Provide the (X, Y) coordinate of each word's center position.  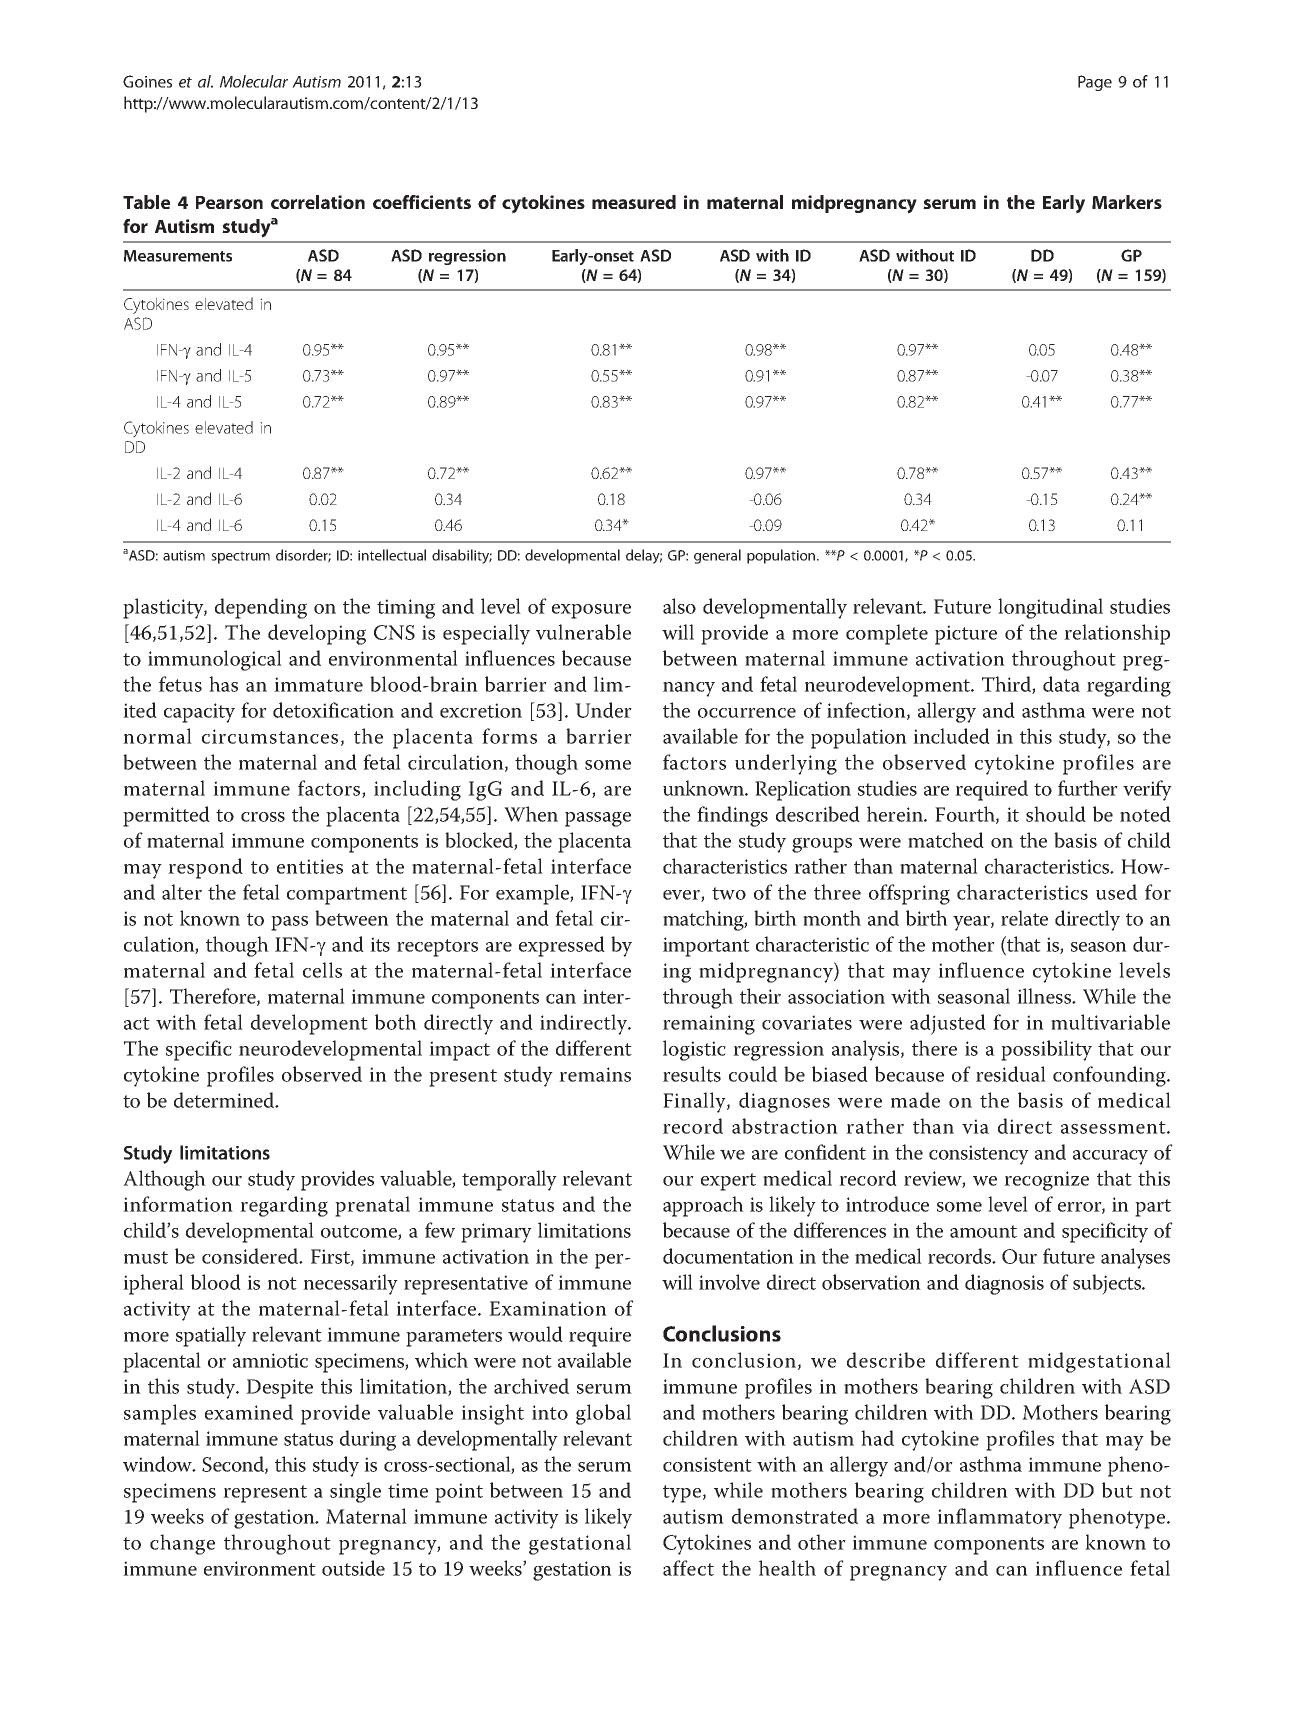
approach (703, 1206)
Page (1095, 83)
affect (688, 1568)
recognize (1046, 1181)
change (182, 1544)
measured (634, 202)
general (717, 556)
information (178, 1204)
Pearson (229, 202)
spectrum (240, 557)
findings (732, 816)
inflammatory (999, 1518)
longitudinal (1050, 608)
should (1056, 814)
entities (310, 866)
